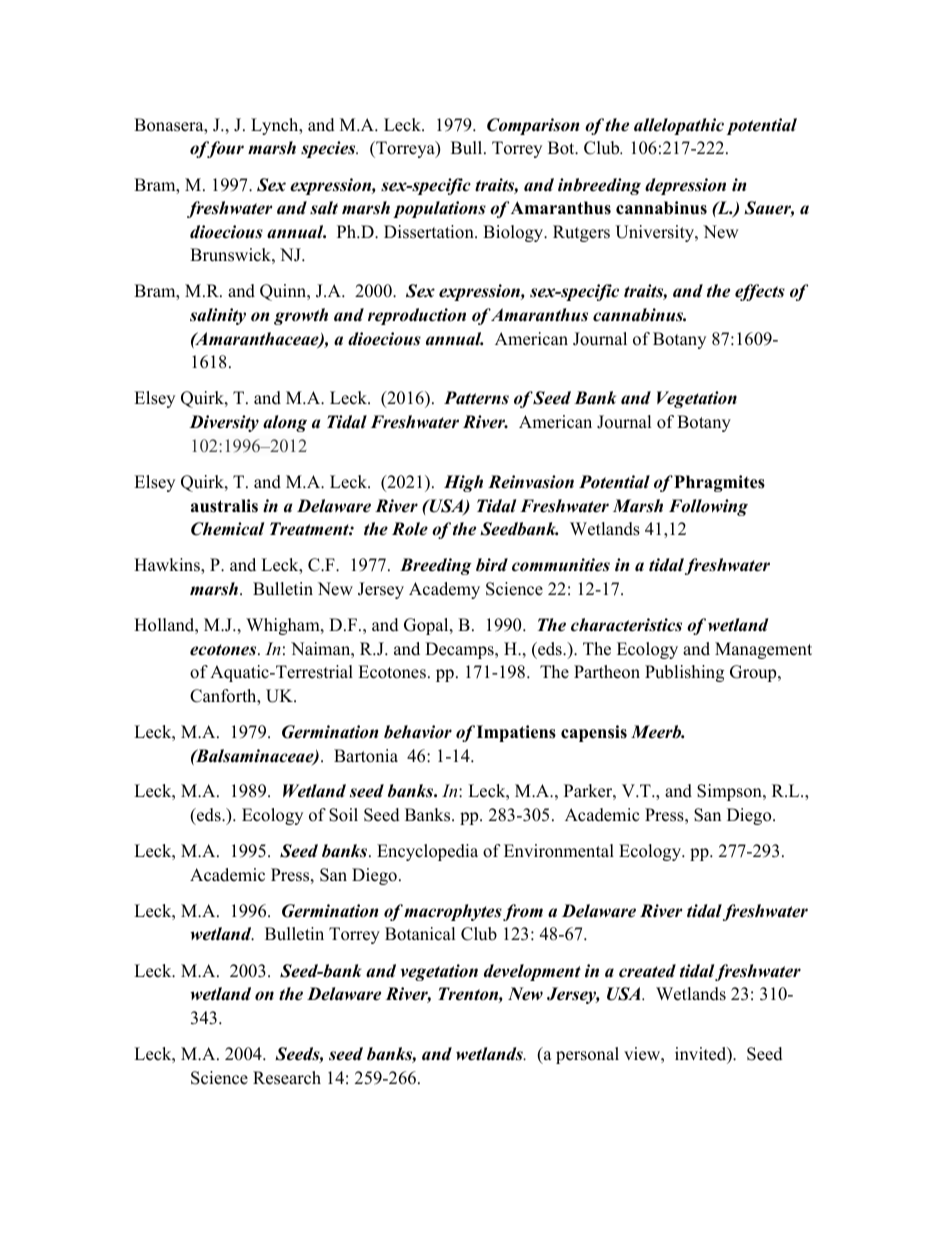  What do you see at coordinates (287, 1078) in the screenshot?
I see `Research` at bounding box center [287, 1078].
